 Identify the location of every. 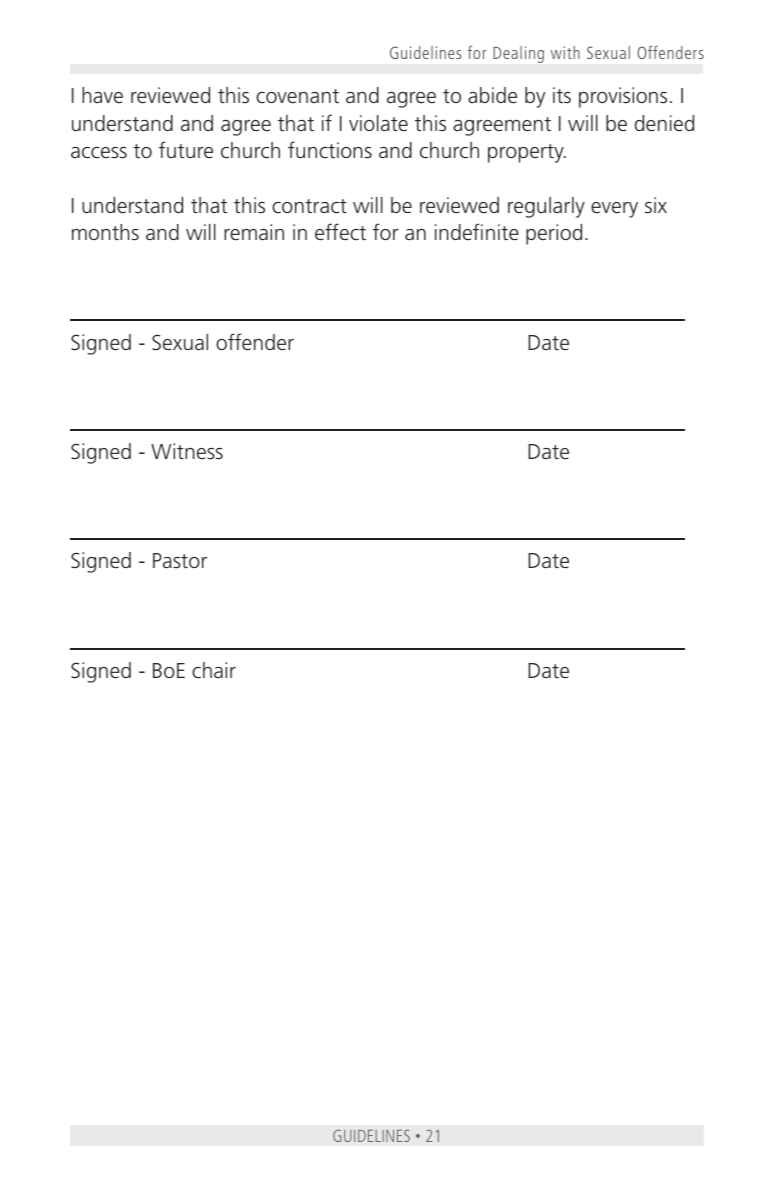
(614, 210).
